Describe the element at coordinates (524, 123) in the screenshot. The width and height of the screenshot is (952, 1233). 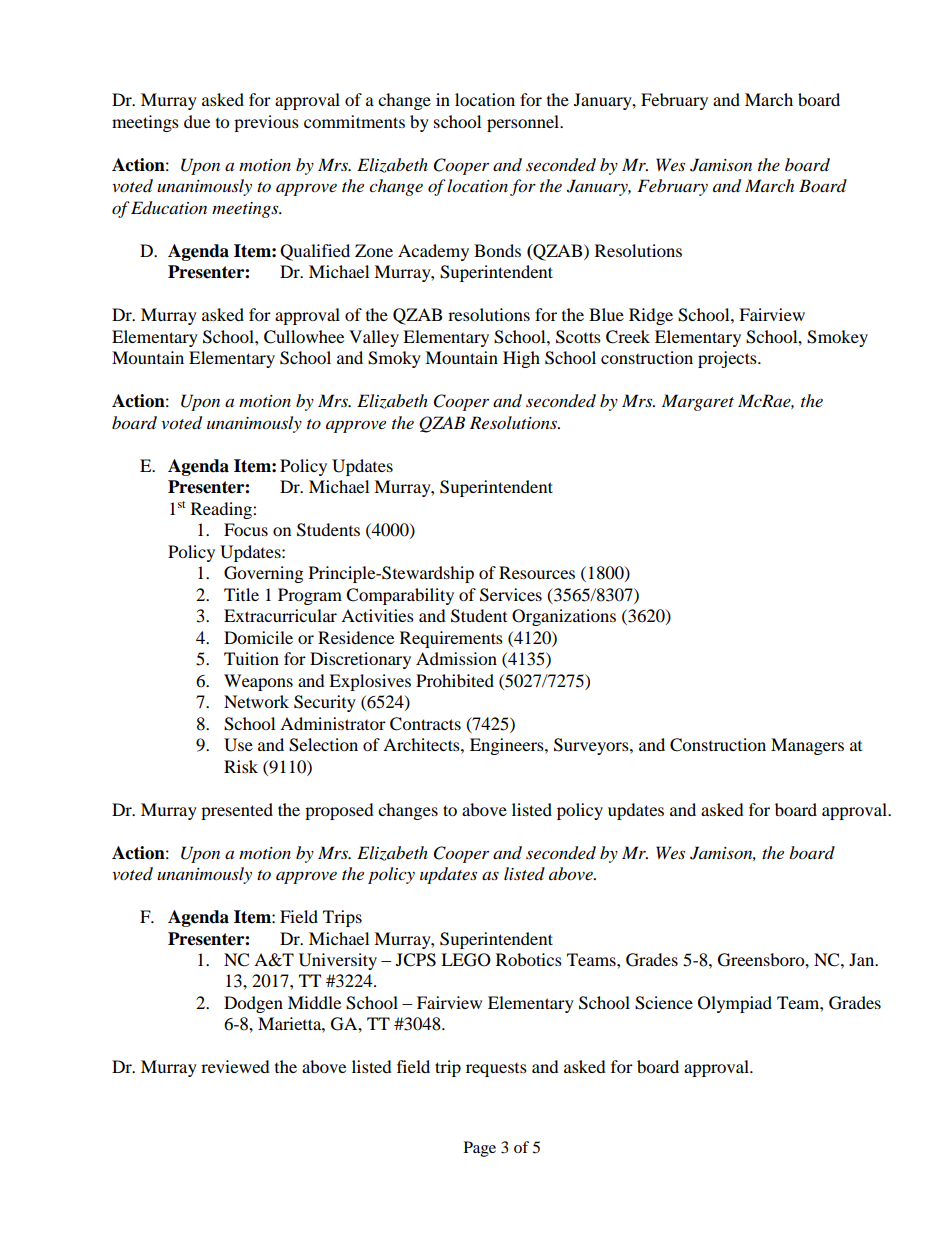
I see `personnel` at that location.
